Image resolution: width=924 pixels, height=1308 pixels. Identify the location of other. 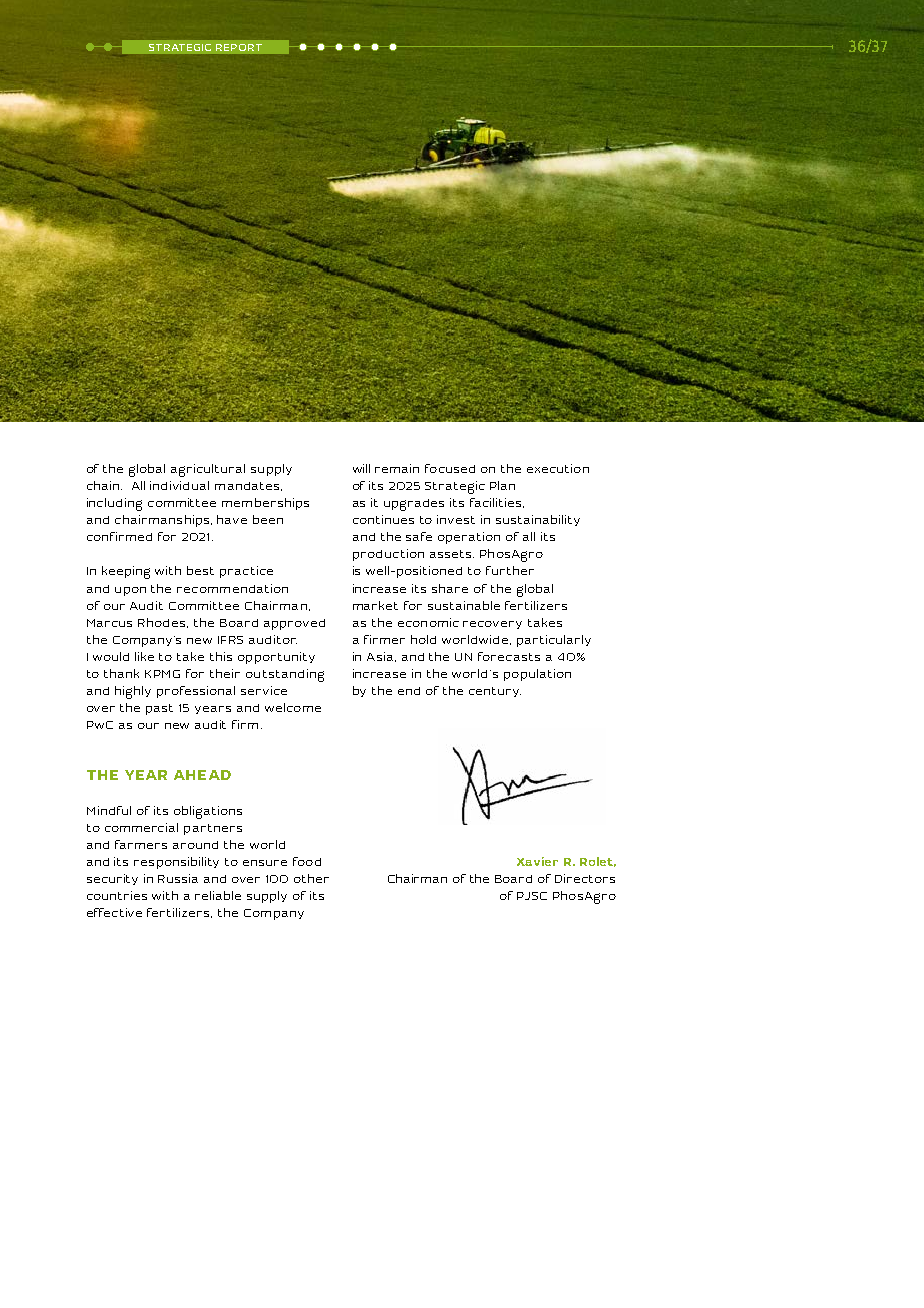
(311, 878).
